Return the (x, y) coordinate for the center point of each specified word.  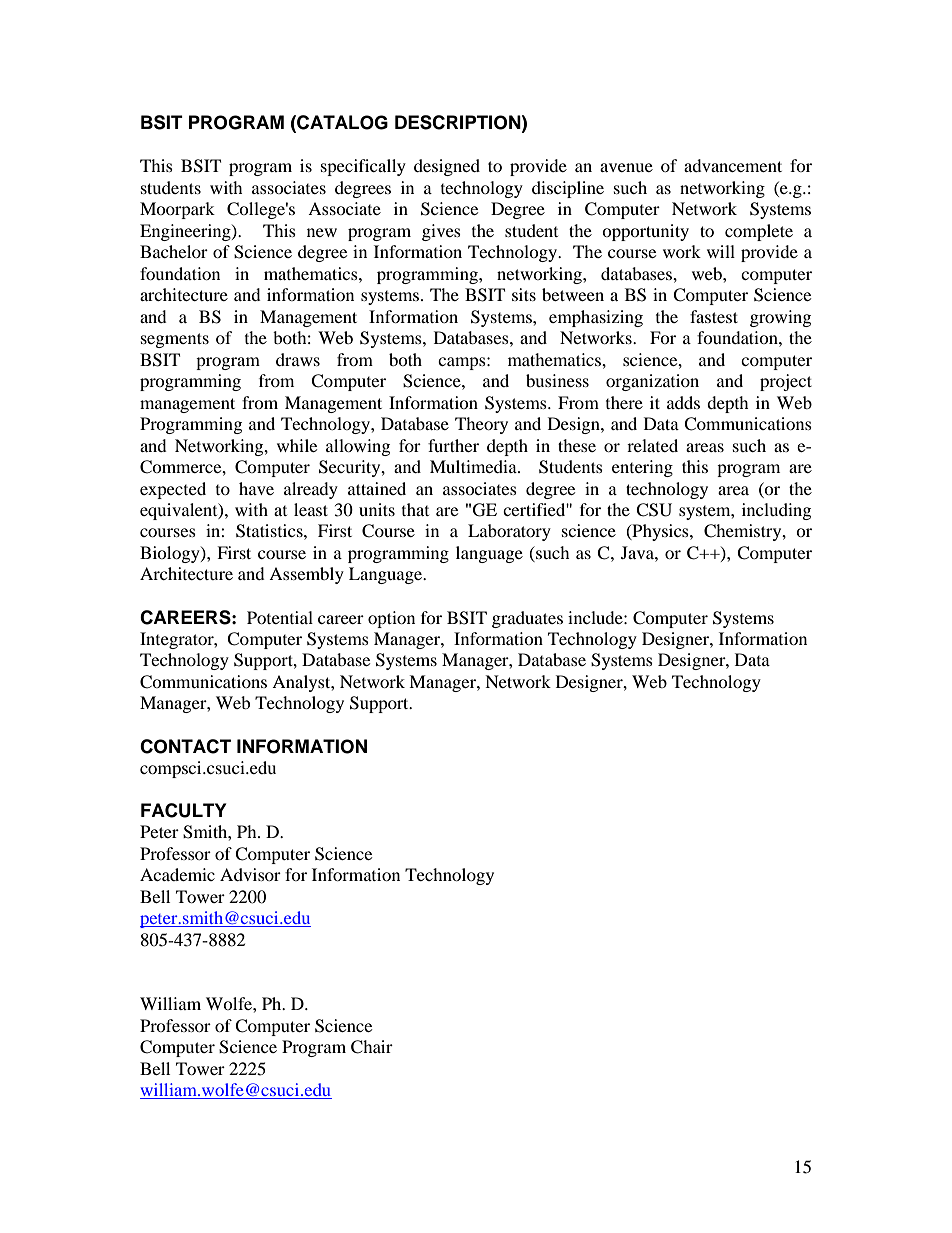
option (391, 619)
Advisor (250, 874)
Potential (280, 617)
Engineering (186, 232)
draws (298, 359)
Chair (372, 1047)
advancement (733, 165)
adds (683, 402)
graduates (527, 619)
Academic (177, 874)
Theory (481, 425)
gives (441, 232)
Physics (660, 532)
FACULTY (183, 810)
